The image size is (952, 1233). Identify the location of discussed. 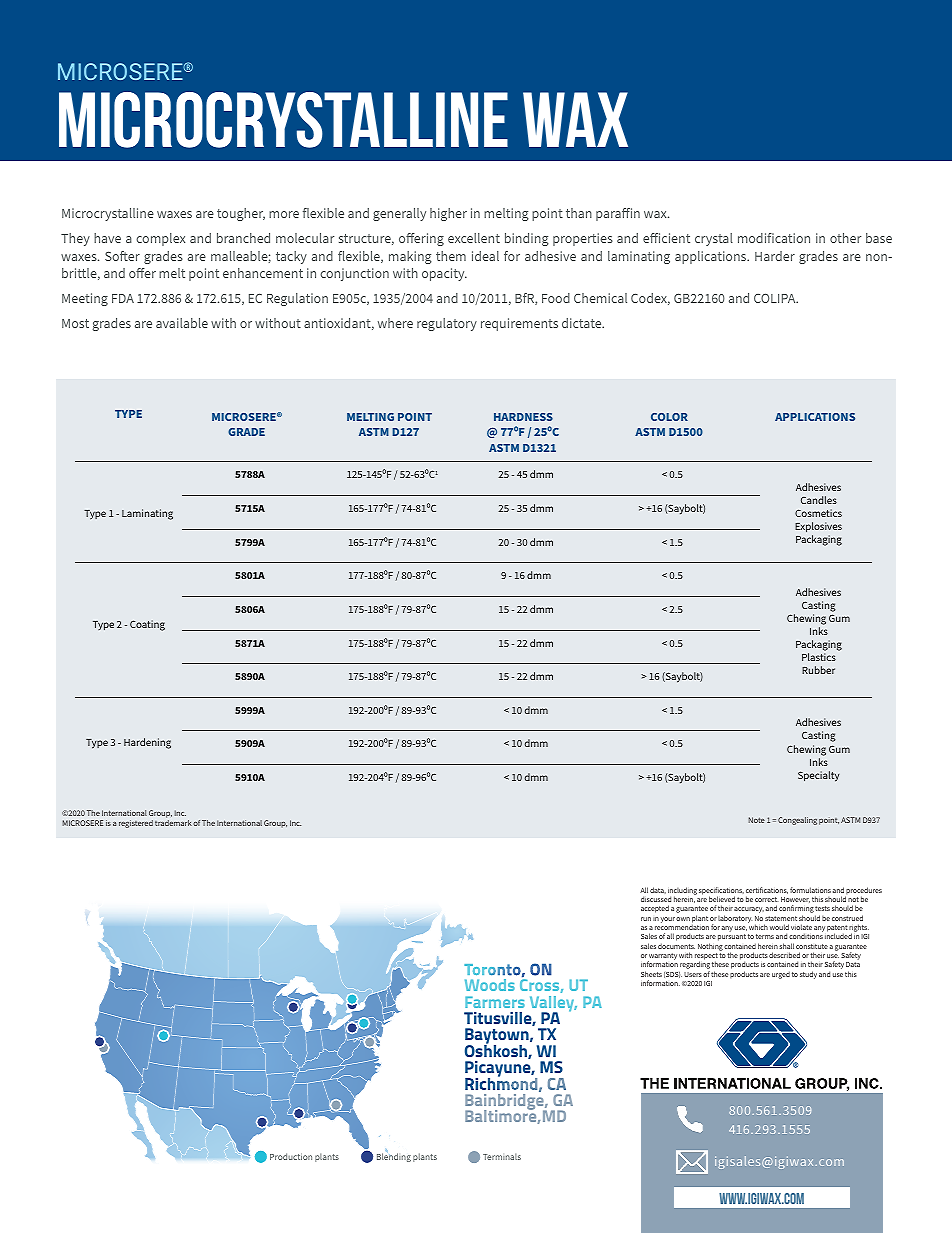
(656, 899).
